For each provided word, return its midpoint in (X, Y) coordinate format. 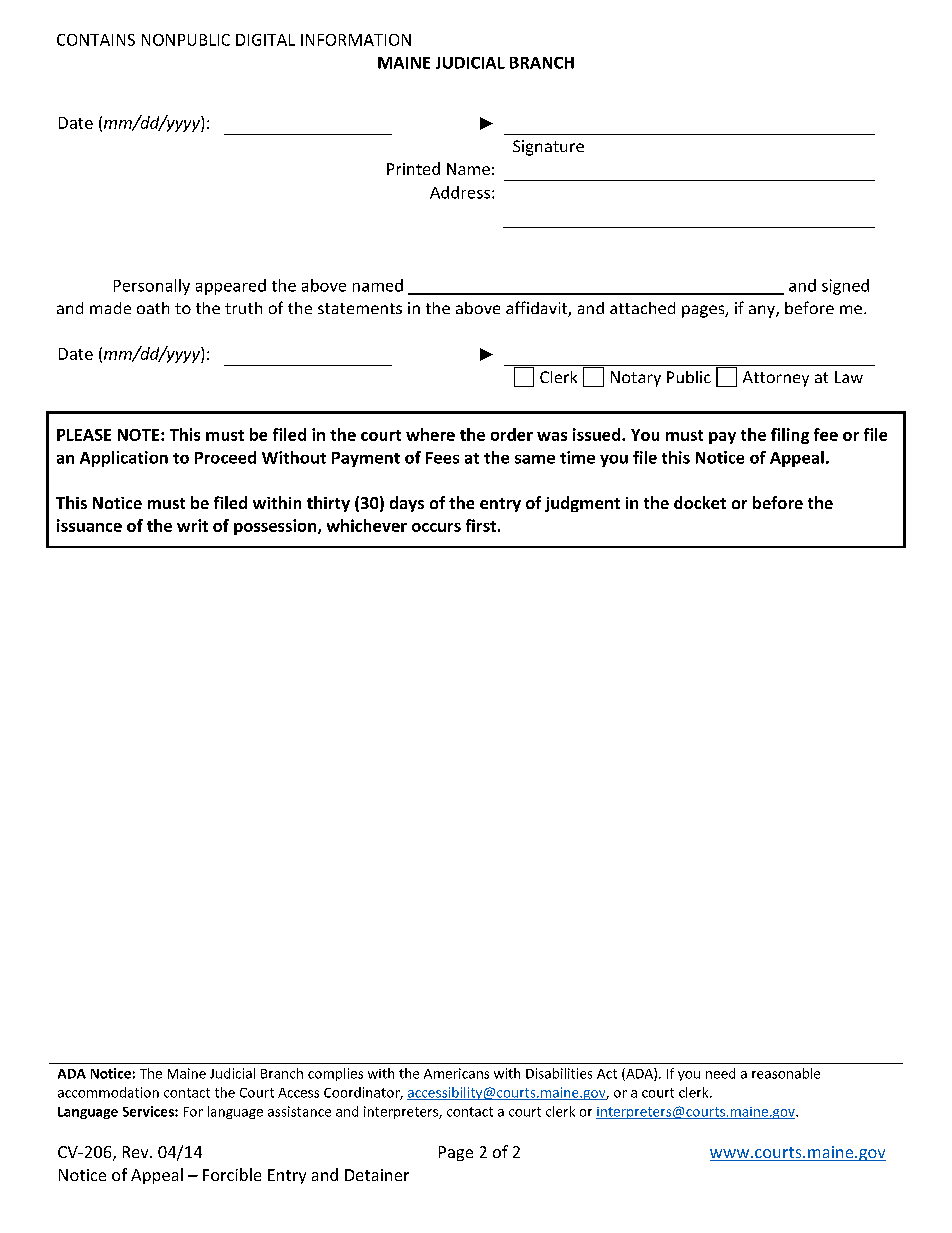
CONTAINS (96, 40)
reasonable (786, 1073)
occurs (436, 527)
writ (192, 525)
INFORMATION (356, 40)
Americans (456, 1073)
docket (700, 502)
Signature (548, 148)
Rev (137, 1152)
